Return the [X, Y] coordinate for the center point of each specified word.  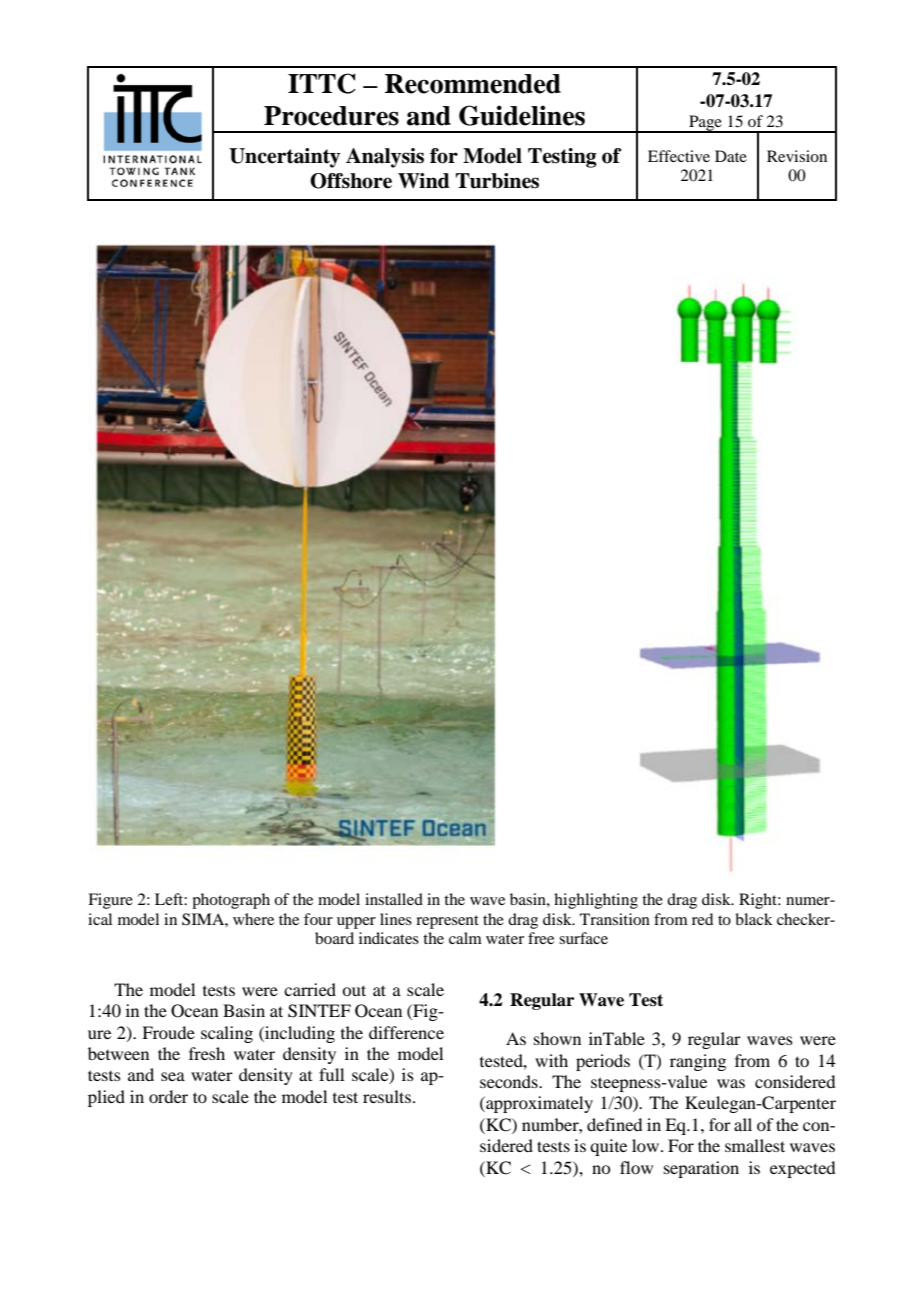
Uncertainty [284, 158]
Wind [424, 181]
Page [705, 124]
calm [465, 938]
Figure [110, 901]
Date [731, 156]
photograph [231, 901]
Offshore [351, 181]
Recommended [473, 84]
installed [394, 899]
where [253, 919]
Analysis [385, 158]
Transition [615, 919]
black [754, 919]
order [168, 1096]
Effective [679, 156]
